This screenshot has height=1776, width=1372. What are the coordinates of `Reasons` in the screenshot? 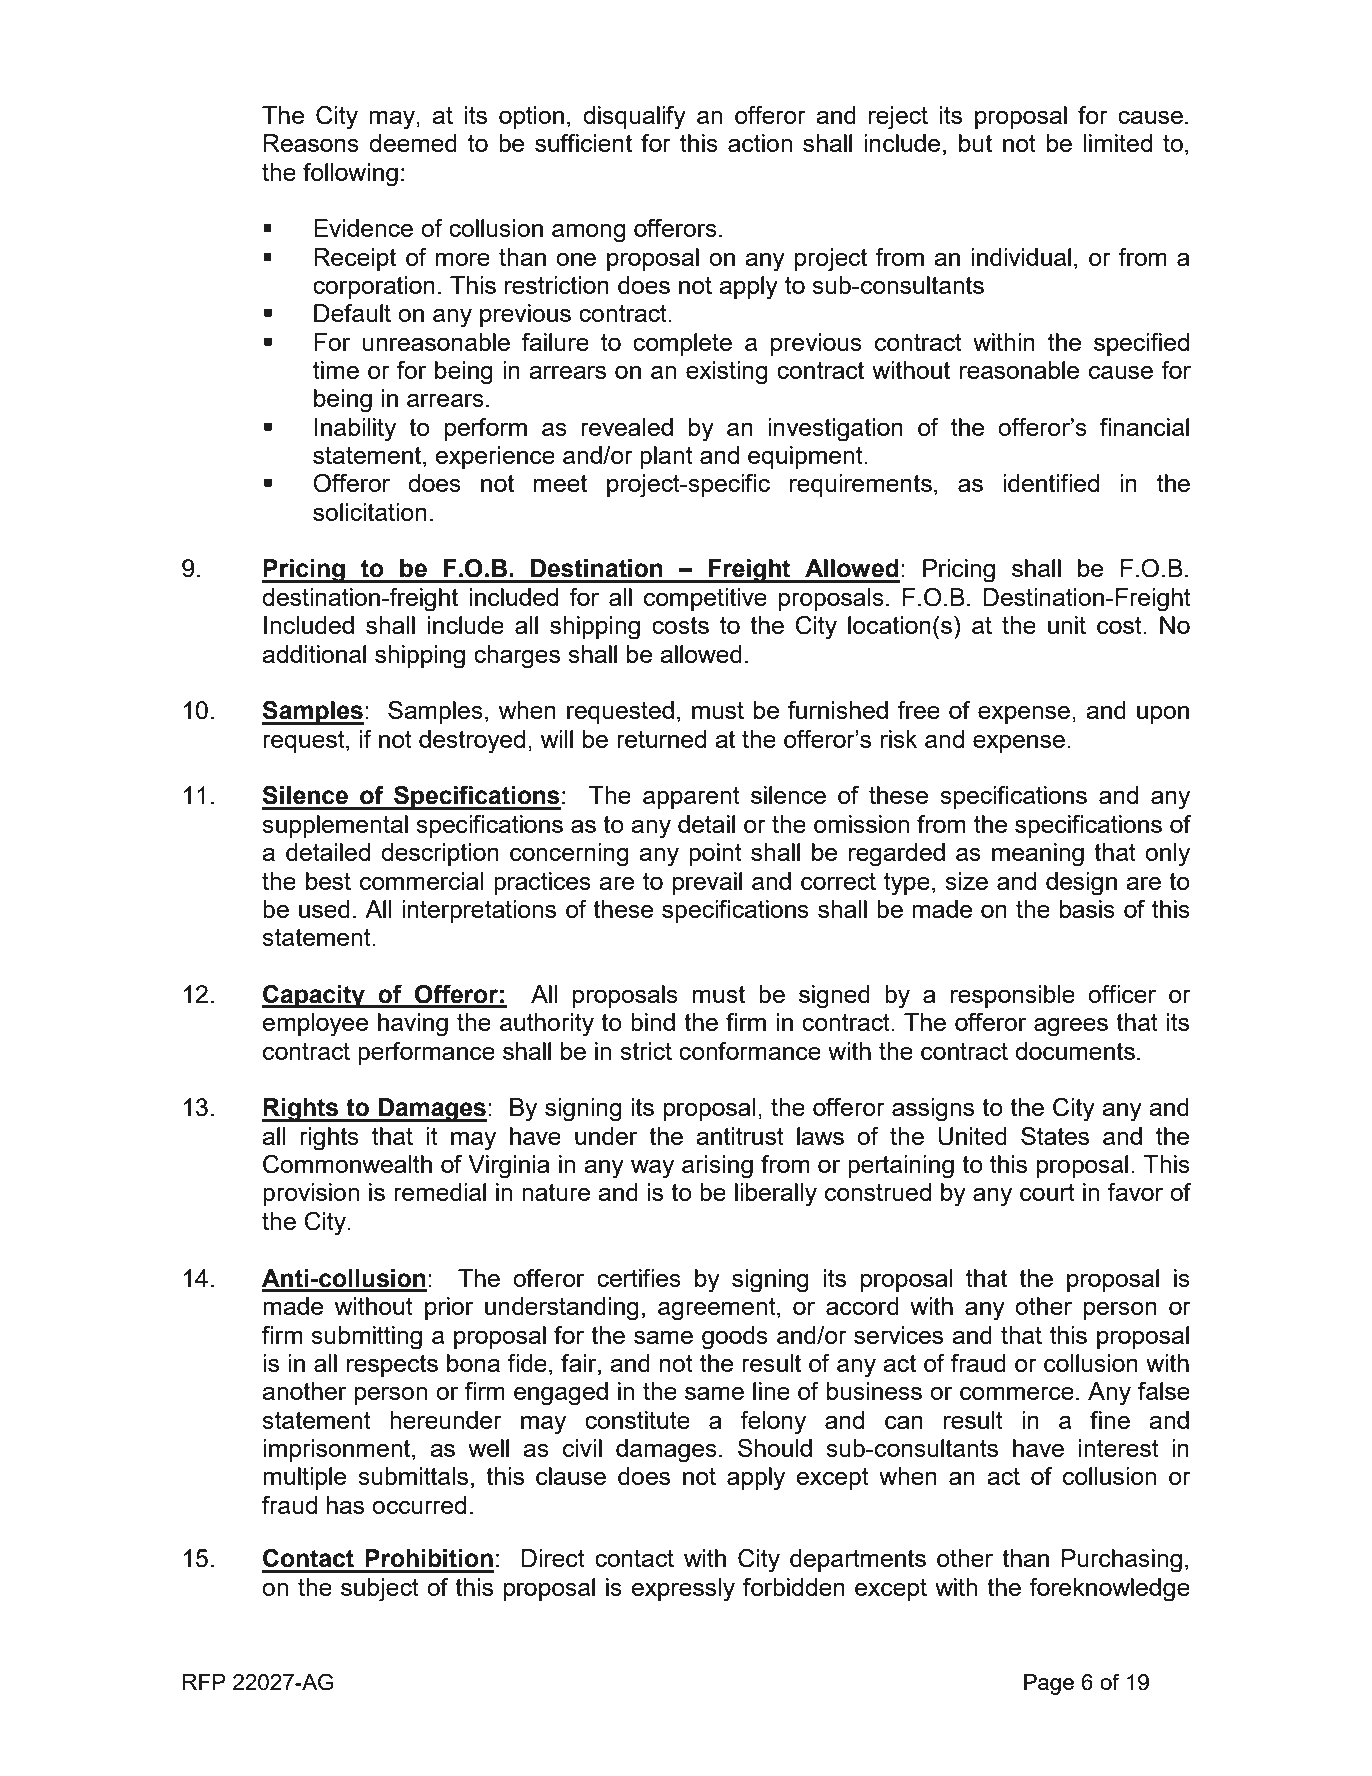 It's located at (311, 143).
